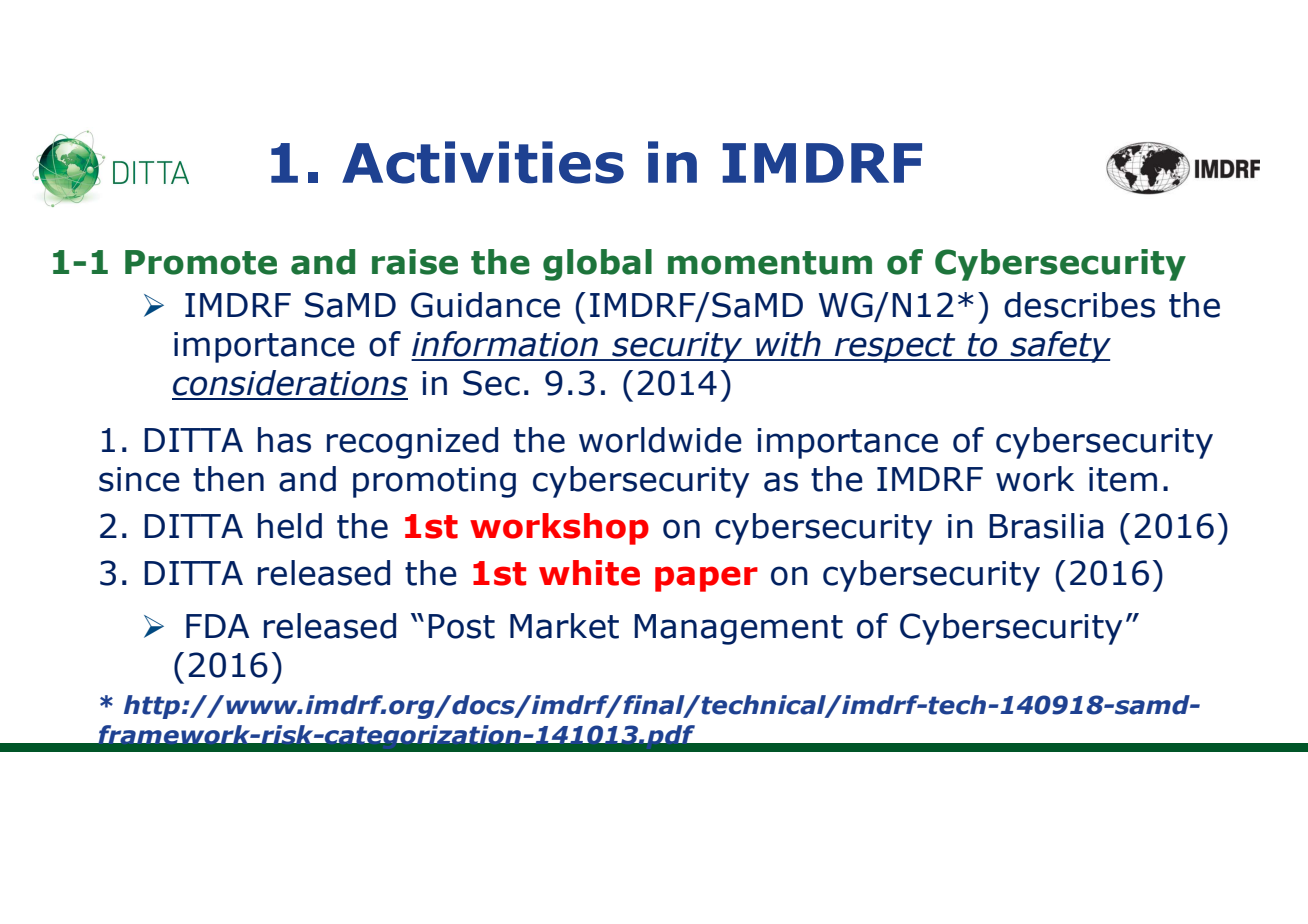 This screenshot has width=1308, height=924. I want to click on Activities, so click(483, 162).
